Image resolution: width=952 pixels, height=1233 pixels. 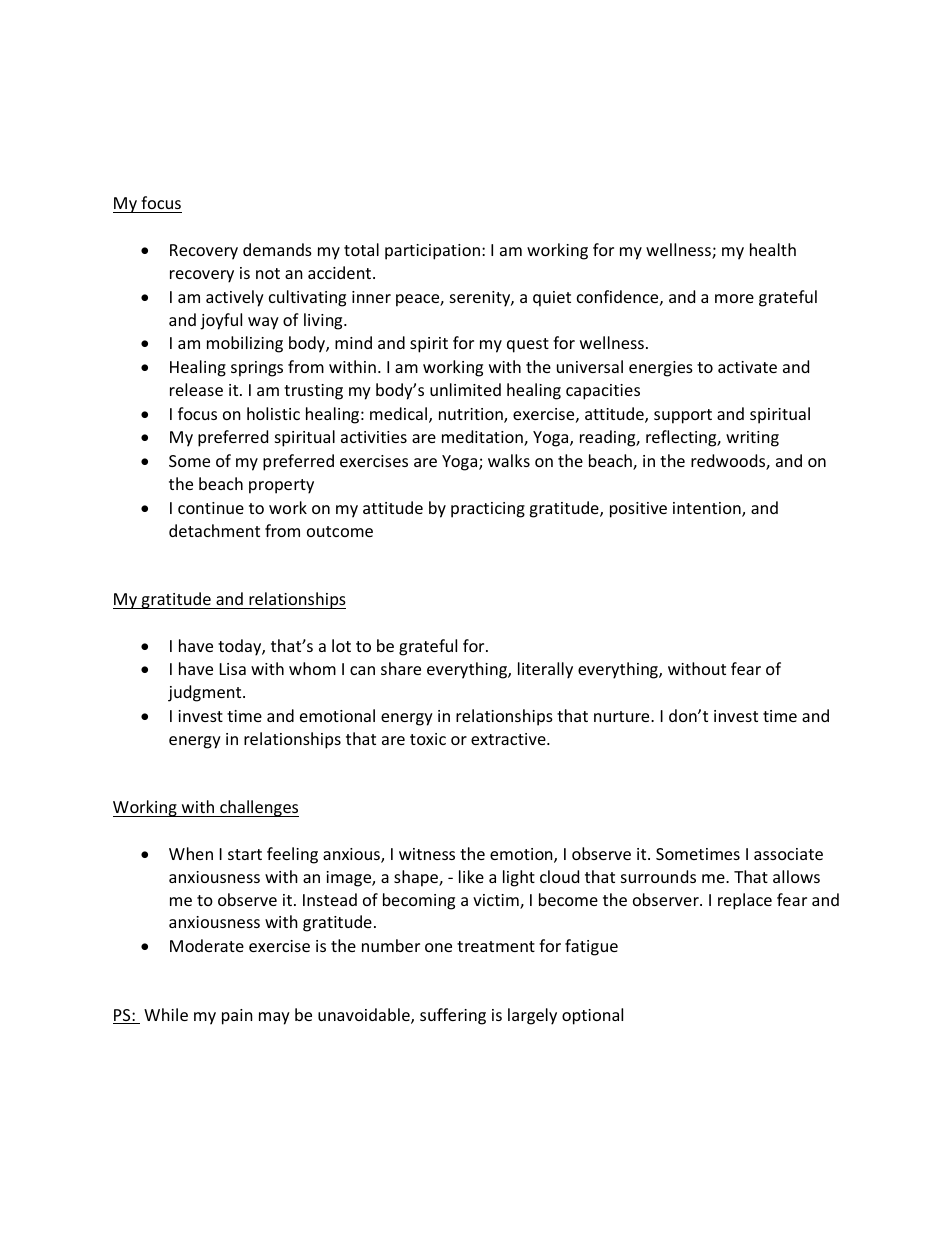 I want to click on optional, so click(x=592, y=1016).
